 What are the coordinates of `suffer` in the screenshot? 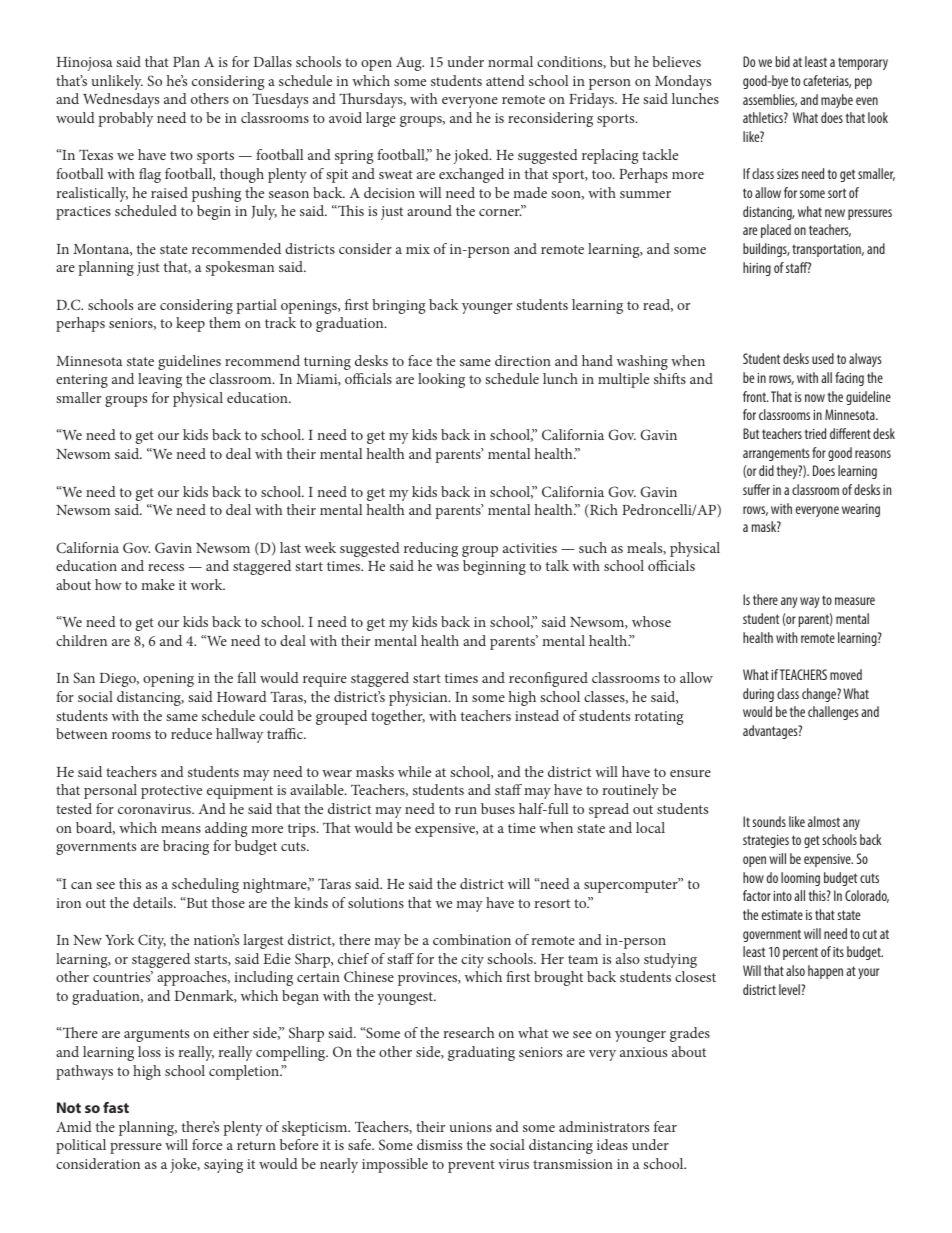 It's located at (756, 489).
